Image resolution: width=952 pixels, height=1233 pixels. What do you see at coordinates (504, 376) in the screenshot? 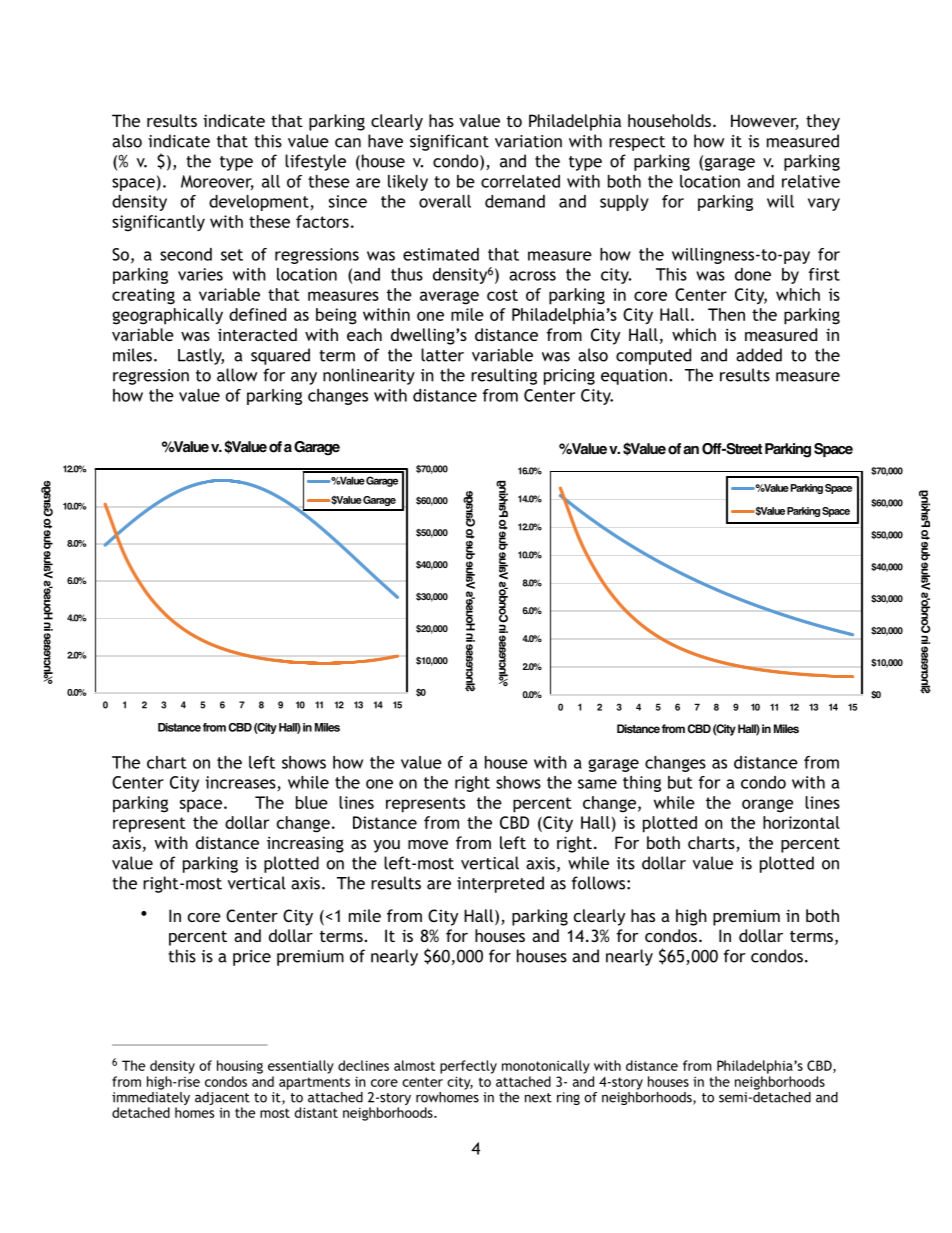
I see `resulting` at bounding box center [504, 376].
